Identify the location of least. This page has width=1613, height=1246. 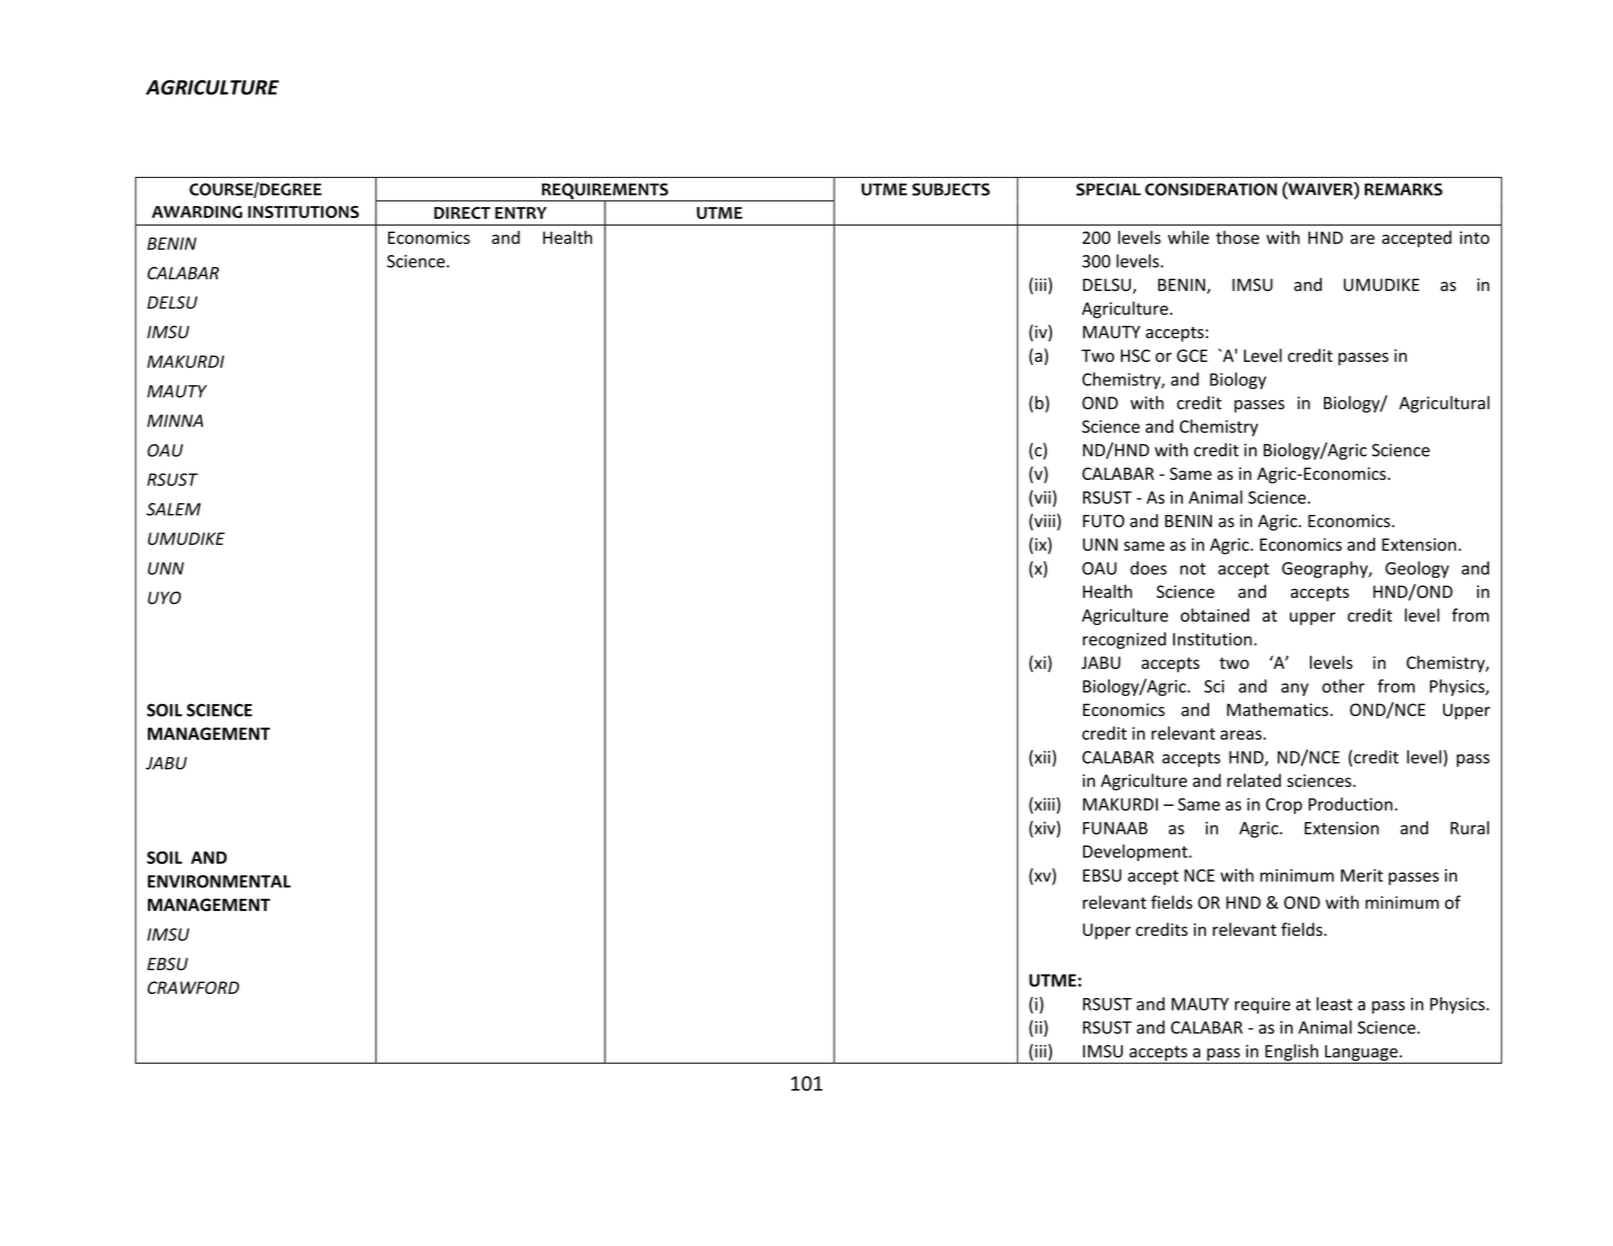
(1334, 1004).
